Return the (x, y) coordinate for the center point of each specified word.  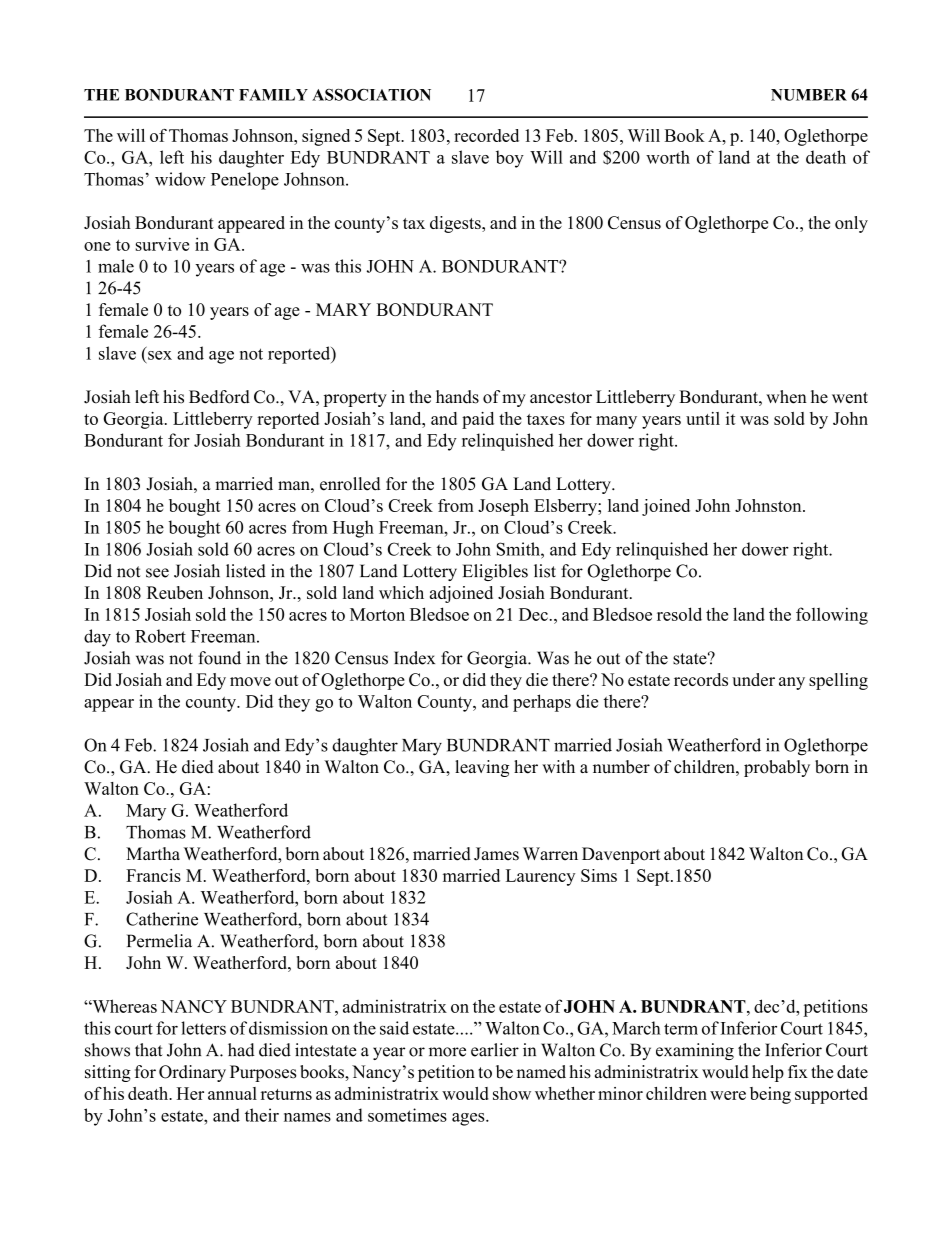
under (753, 679)
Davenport (621, 855)
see (157, 573)
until (703, 418)
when (786, 397)
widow (180, 179)
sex (160, 355)
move (250, 681)
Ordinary (192, 1073)
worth (668, 157)
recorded (486, 135)
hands (457, 397)
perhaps (542, 703)
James (496, 854)
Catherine (162, 919)
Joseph (503, 507)
